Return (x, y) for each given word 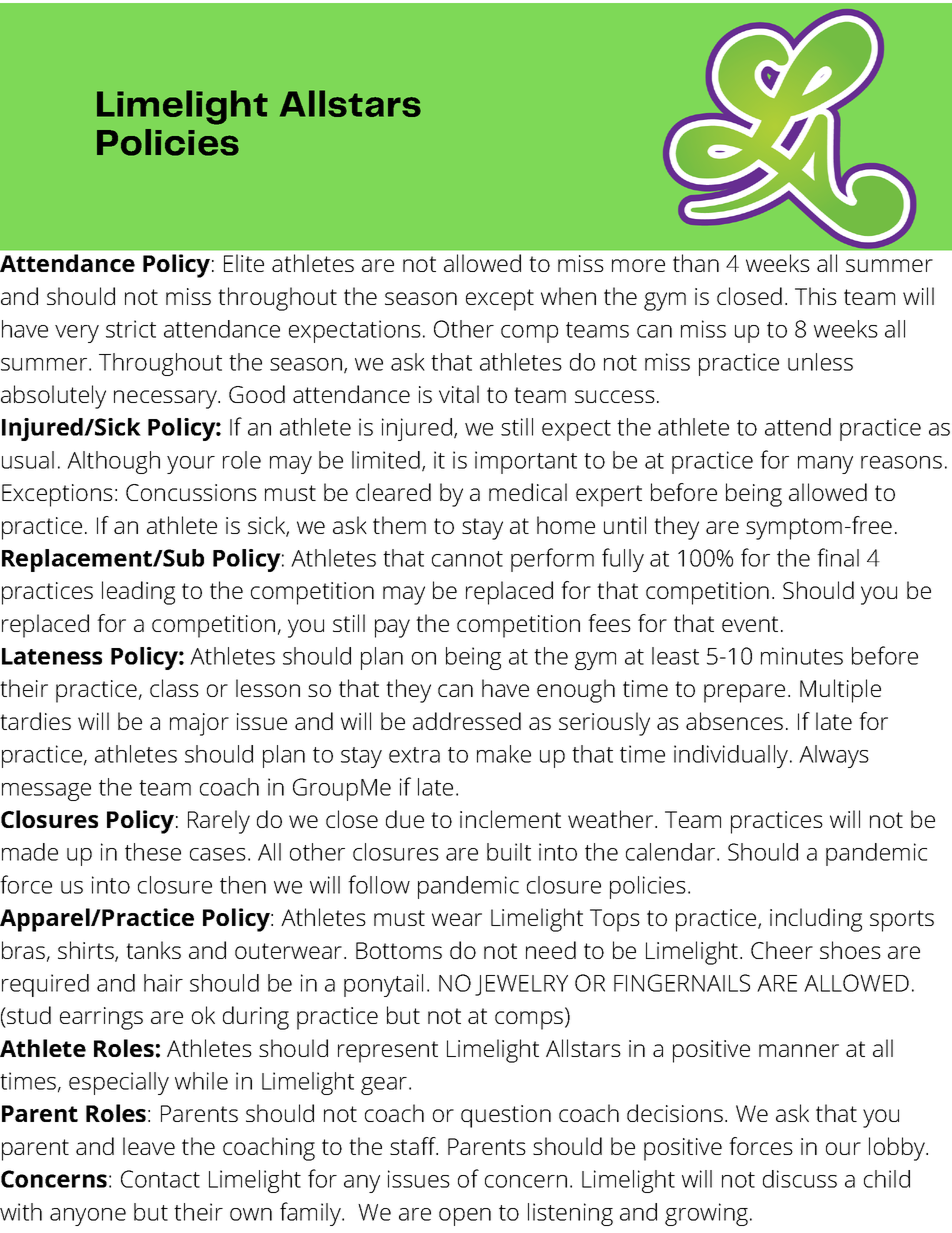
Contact (160, 1179)
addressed (467, 721)
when (568, 296)
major (199, 724)
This (816, 296)
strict (131, 329)
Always (834, 756)
